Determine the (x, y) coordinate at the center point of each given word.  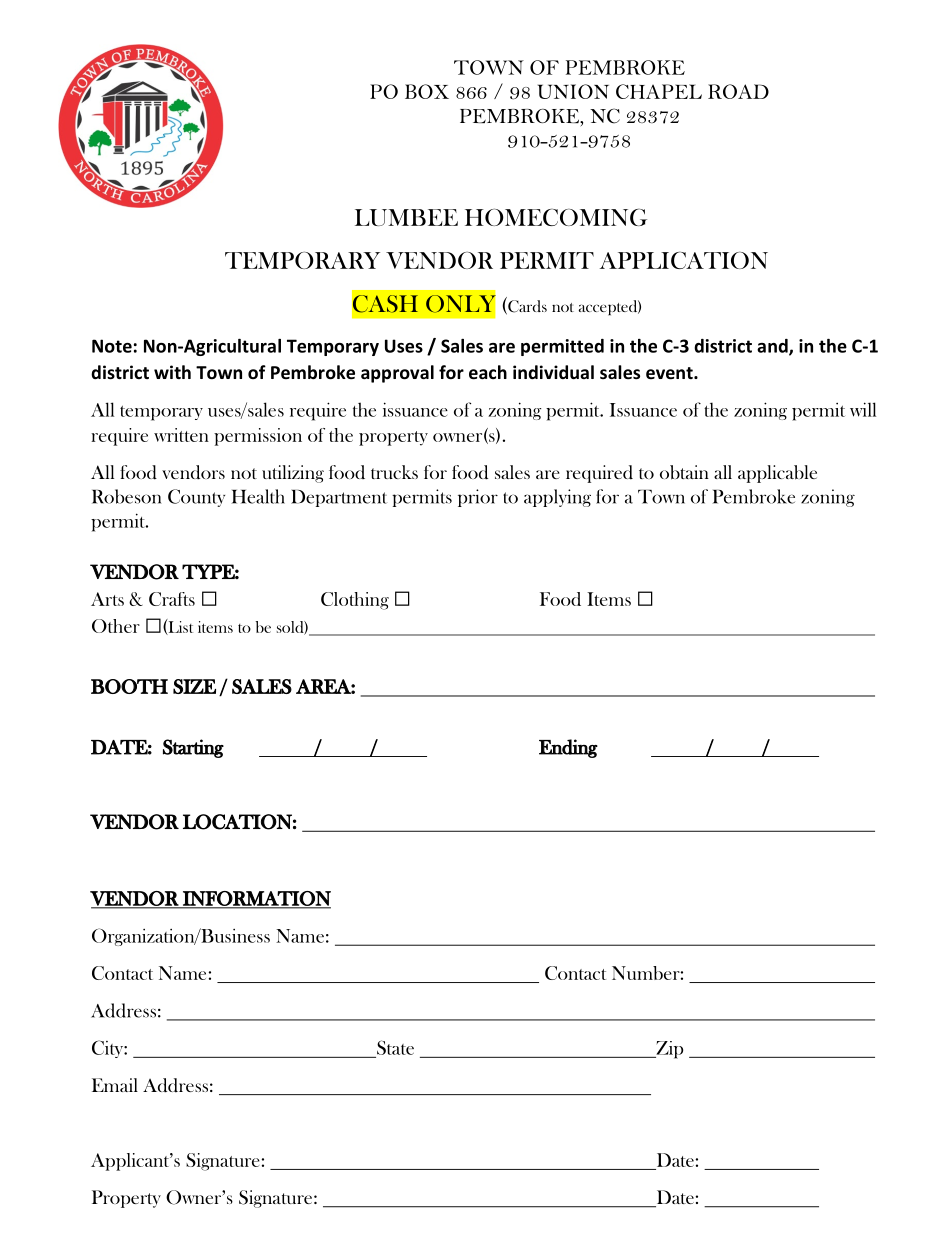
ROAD (738, 91)
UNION (573, 91)
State (395, 1047)
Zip (668, 1050)
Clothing (355, 601)
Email (115, 1085)
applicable (777, 474)
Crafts (172, 599)
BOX (427, 91)
